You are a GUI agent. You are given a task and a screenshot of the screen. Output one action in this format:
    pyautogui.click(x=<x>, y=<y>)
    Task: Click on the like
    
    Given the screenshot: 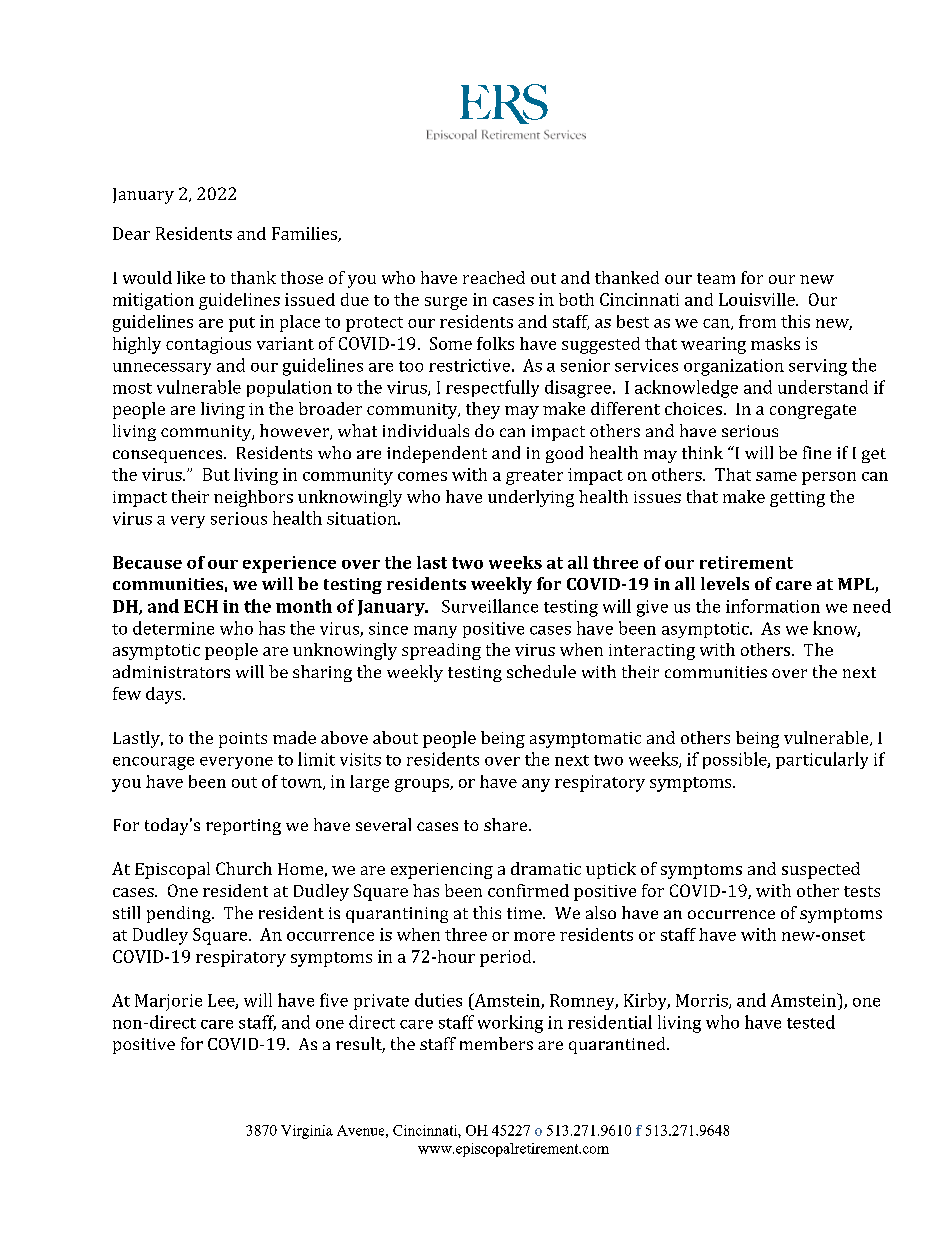 What is the action you would take?
    pyautogui.click(x=191, y=277)
